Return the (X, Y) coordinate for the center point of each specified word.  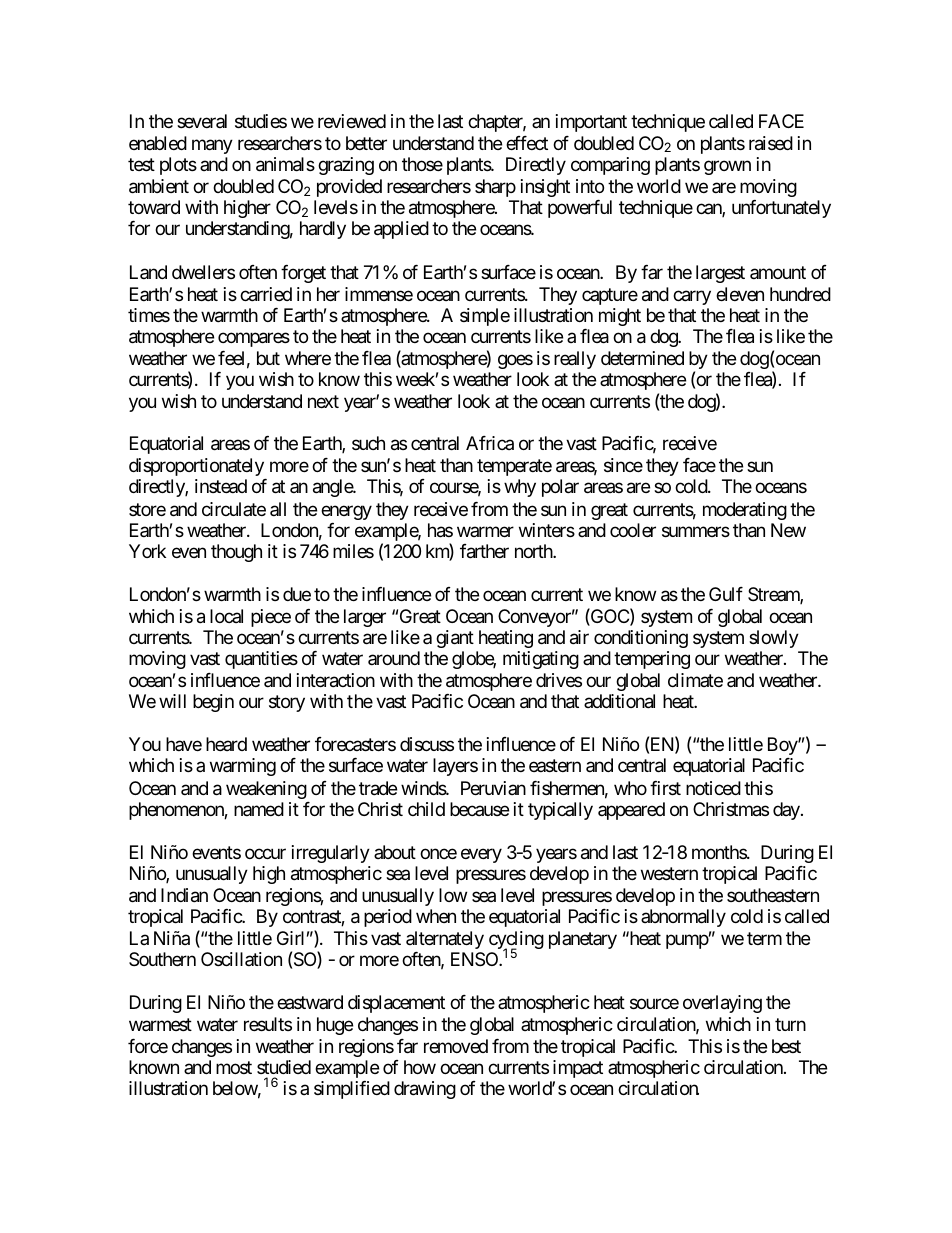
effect (527, 143)
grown (727, 168)
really (575, 360)
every (481, 855)
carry (692, 297)
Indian (184, 895)
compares (254, 339)
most (234, 1067)
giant (455, 639)
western (669, 873)
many (212, 147)
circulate (234, 509)
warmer (485, 531)
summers (696, 531)
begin (213, 703)
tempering (652, 660)
